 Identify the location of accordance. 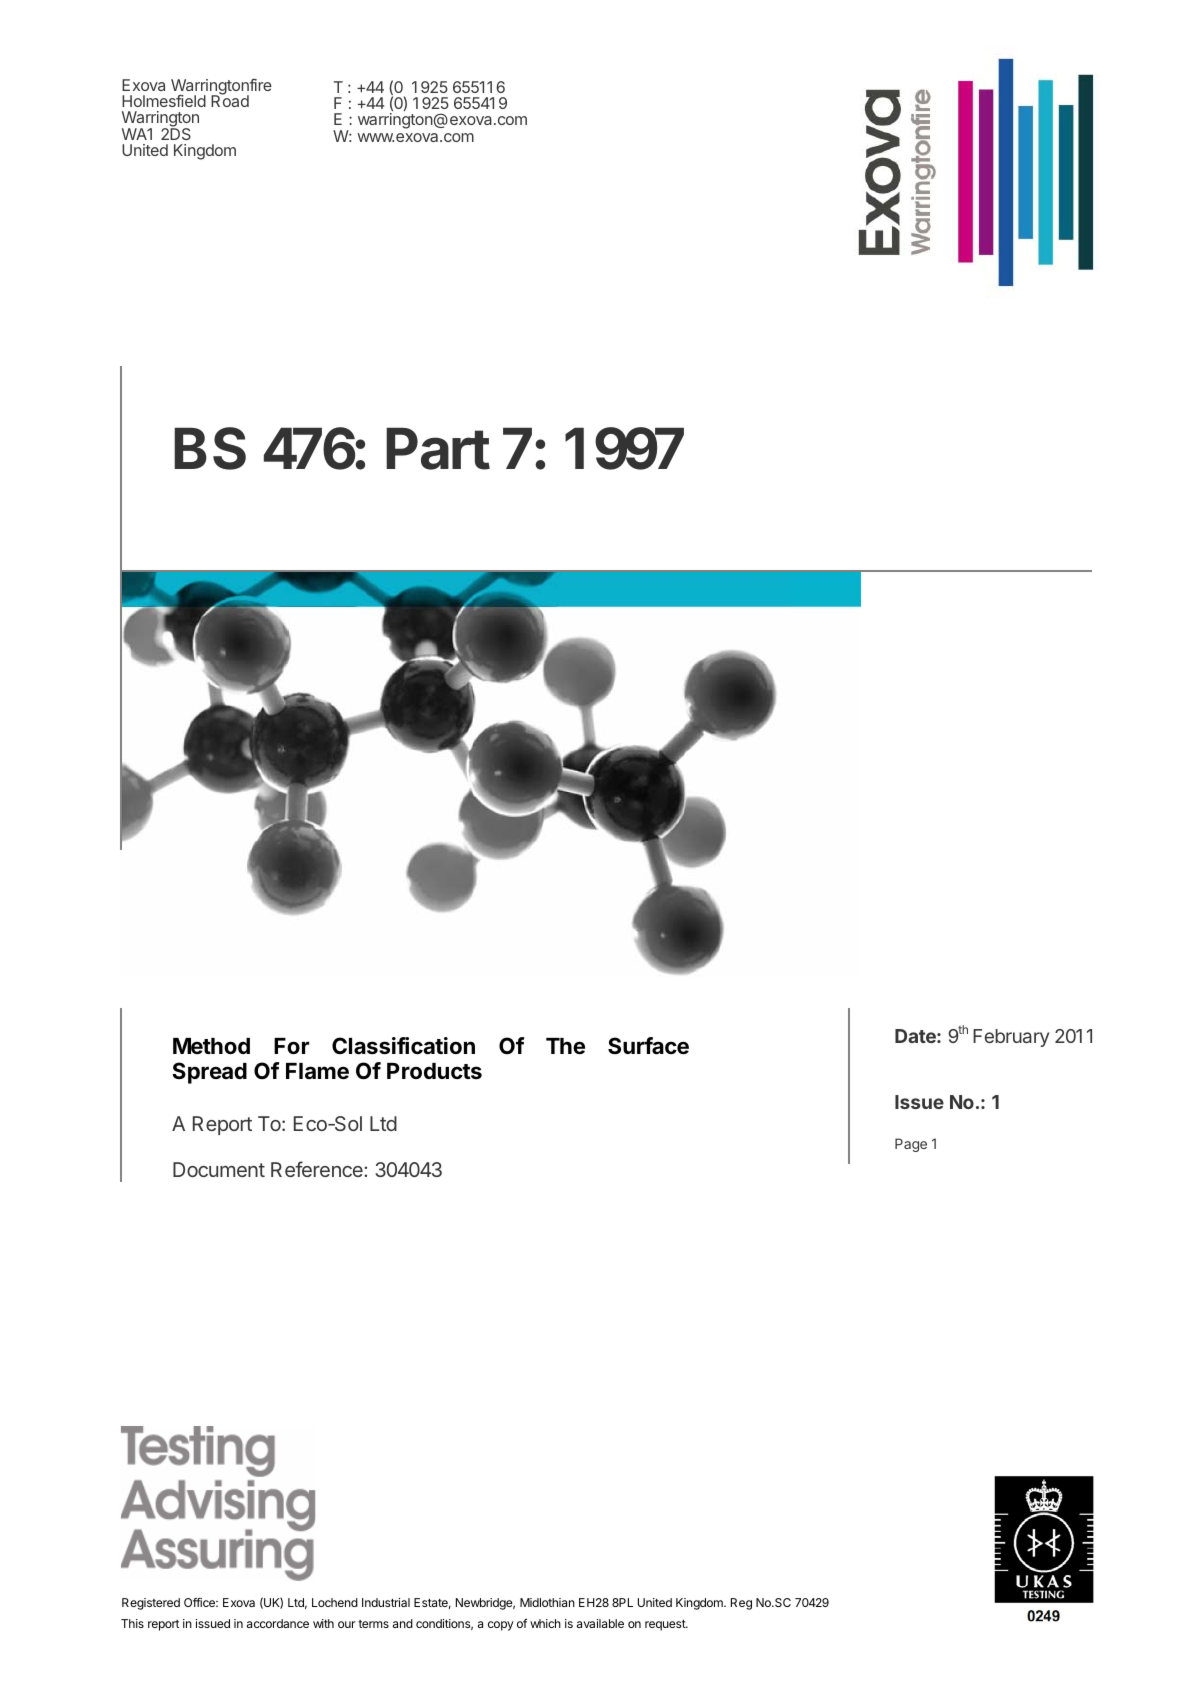
(278, 1623).
